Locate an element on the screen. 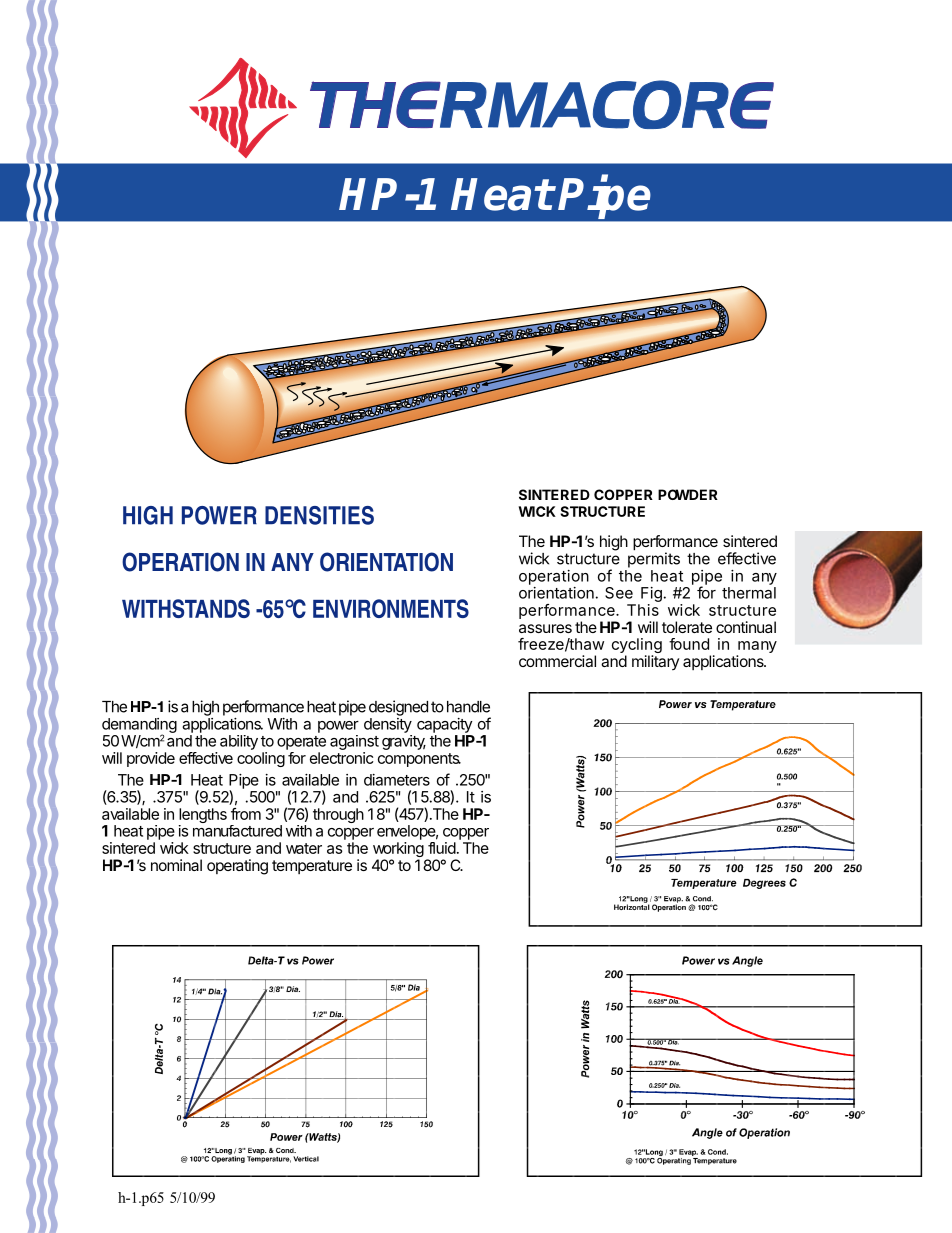 The image size is (952, 1233). permits is located at coordinates (654, 560).
